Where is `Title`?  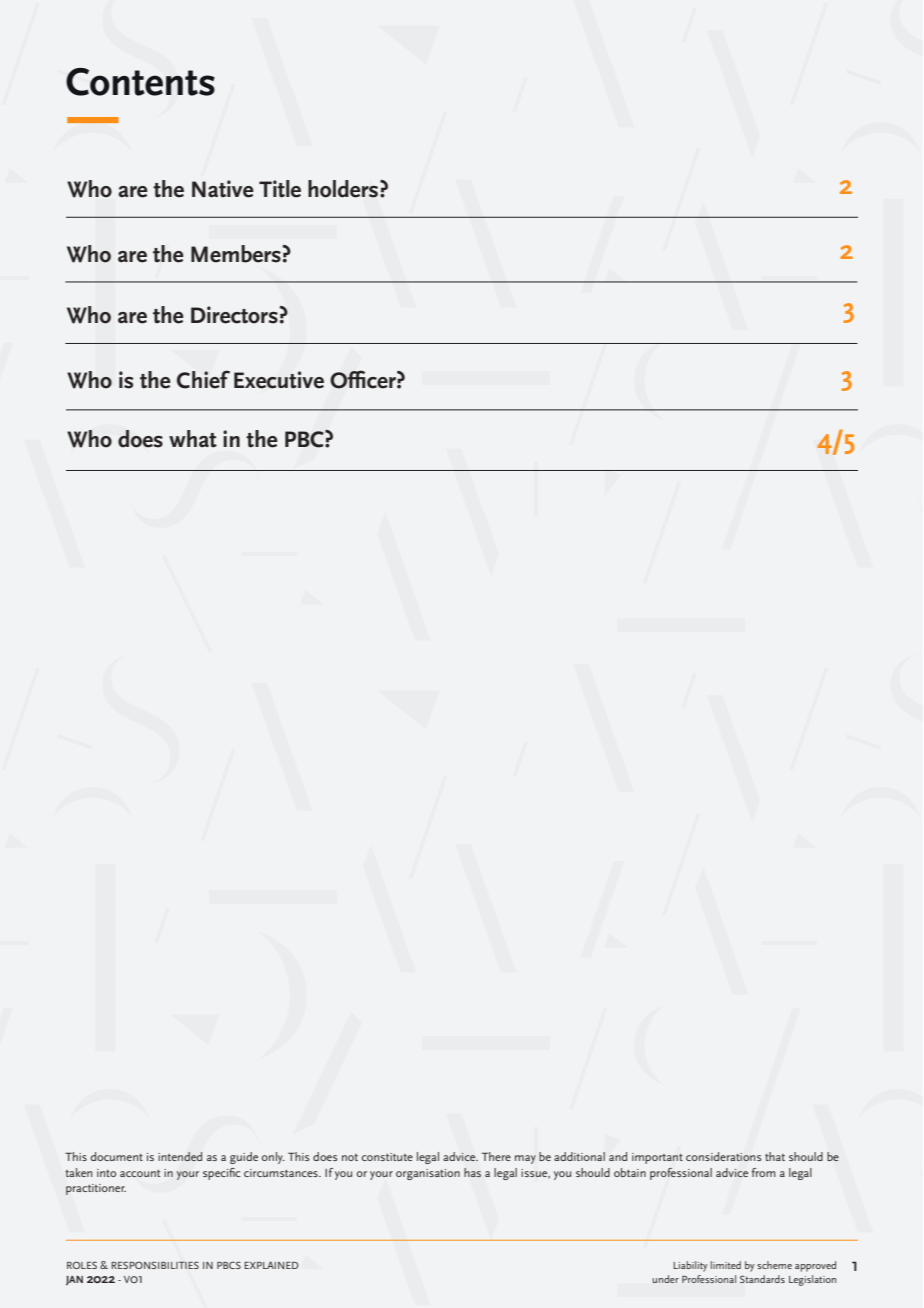
Title is located at coordinates (280, 189).
